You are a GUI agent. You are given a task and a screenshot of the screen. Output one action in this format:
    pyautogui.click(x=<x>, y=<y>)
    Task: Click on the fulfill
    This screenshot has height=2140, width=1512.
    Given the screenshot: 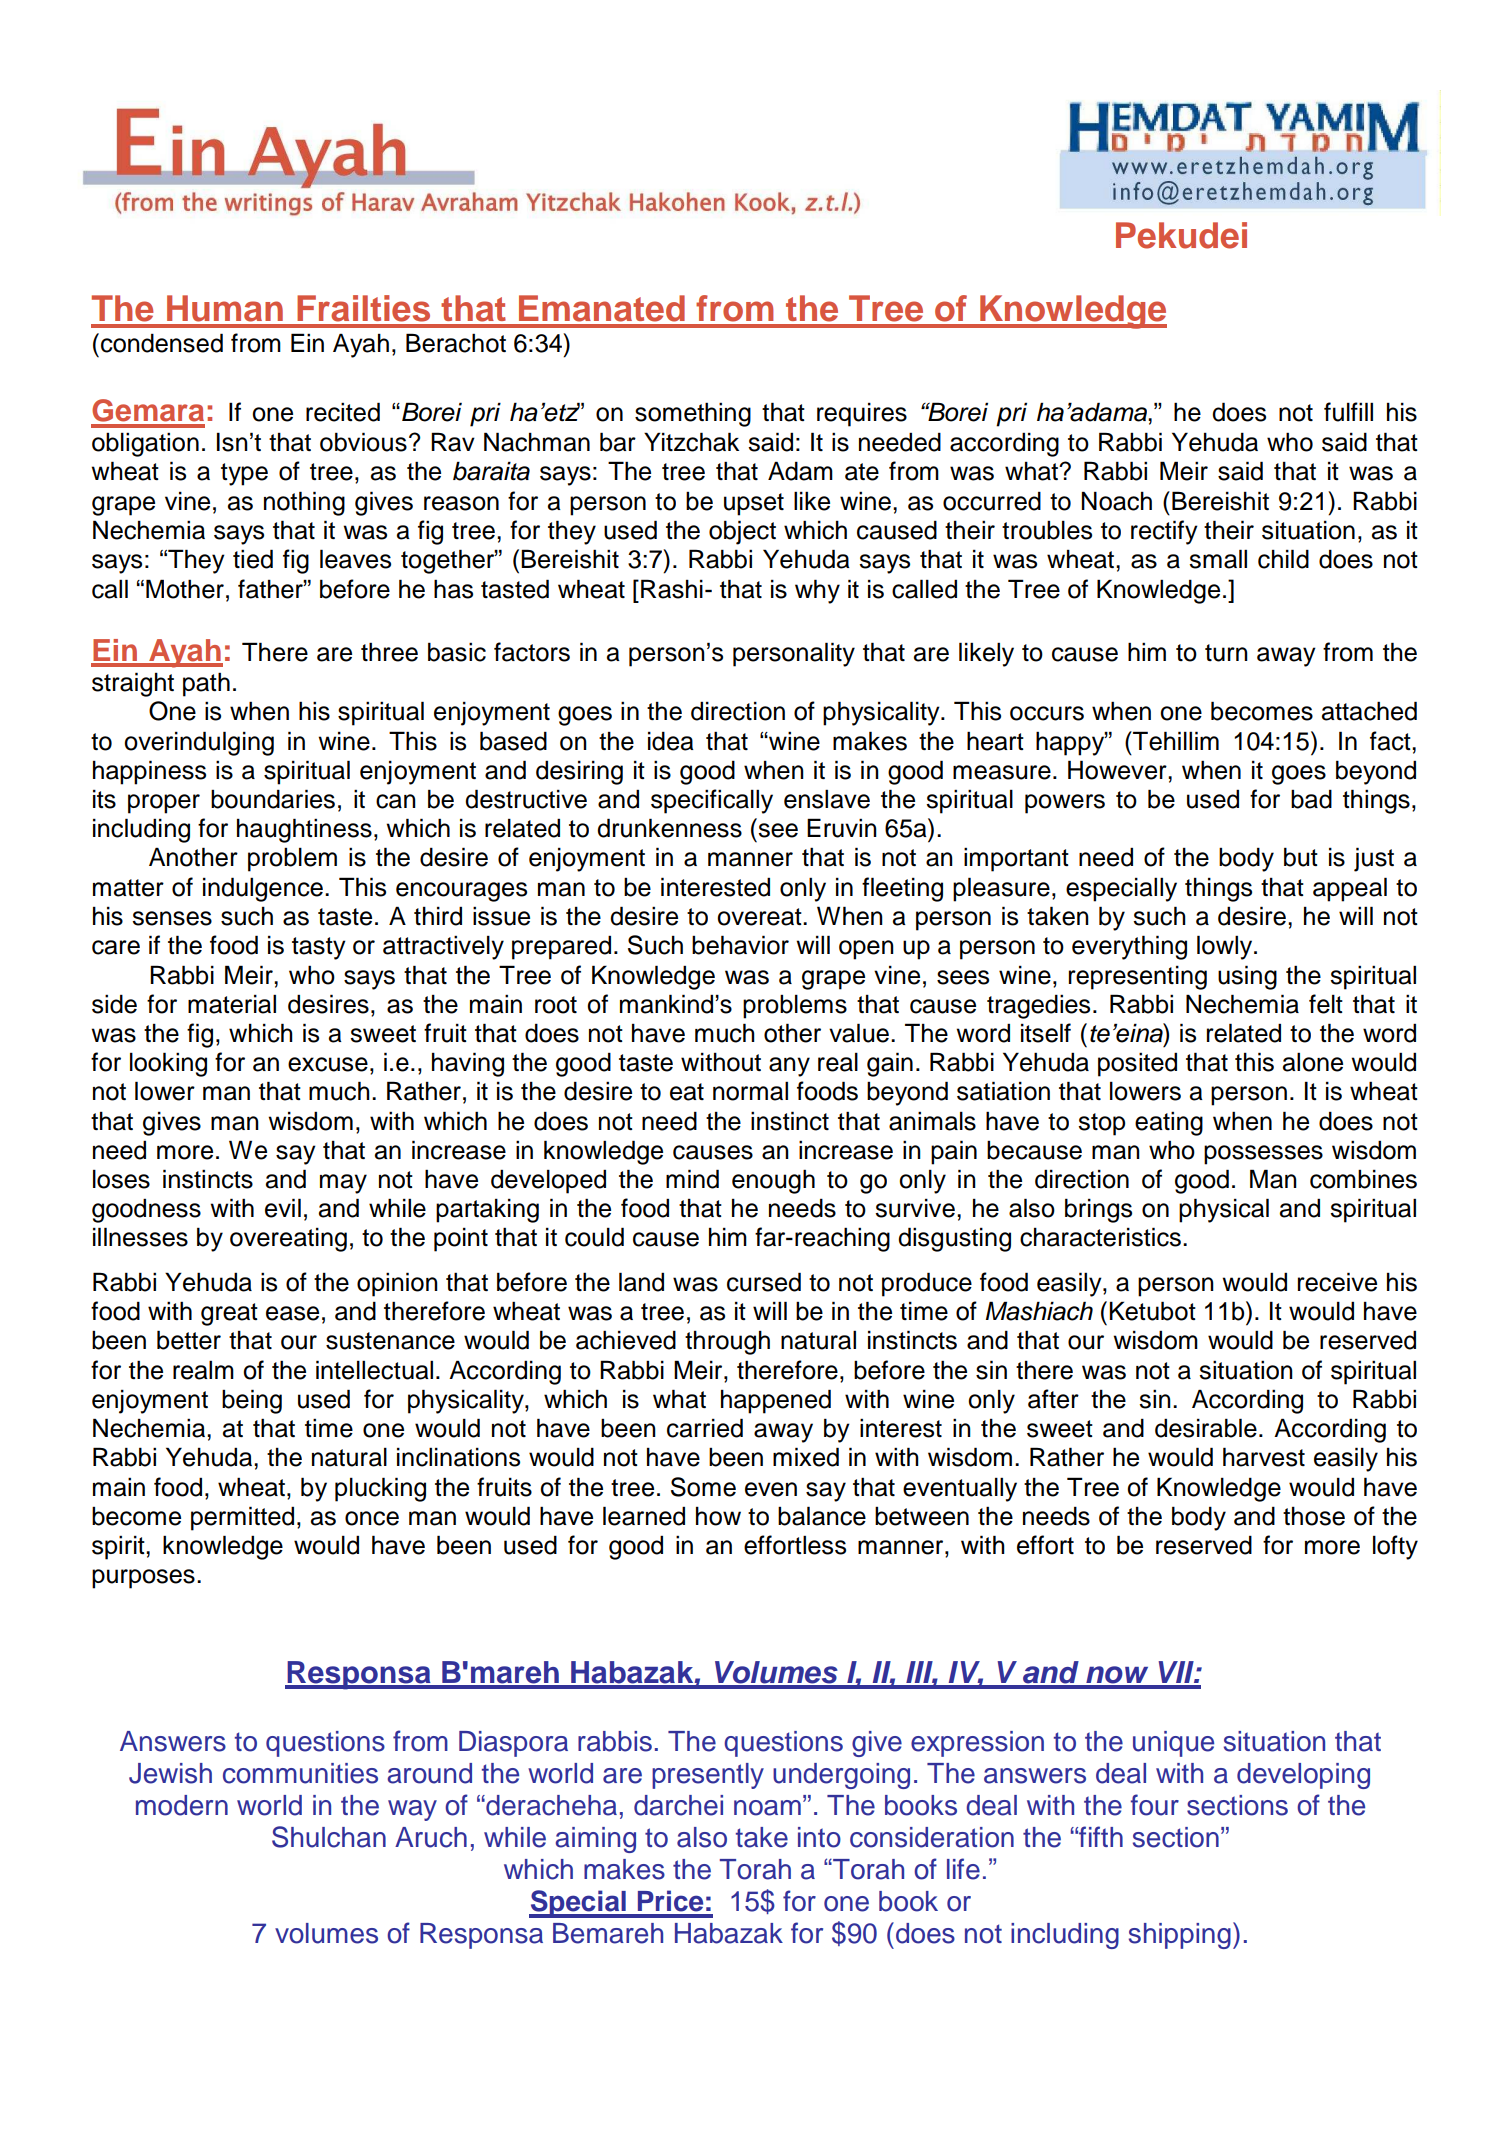 What is the action you would take?
    pyautogui.click(x=1348, y=412)
